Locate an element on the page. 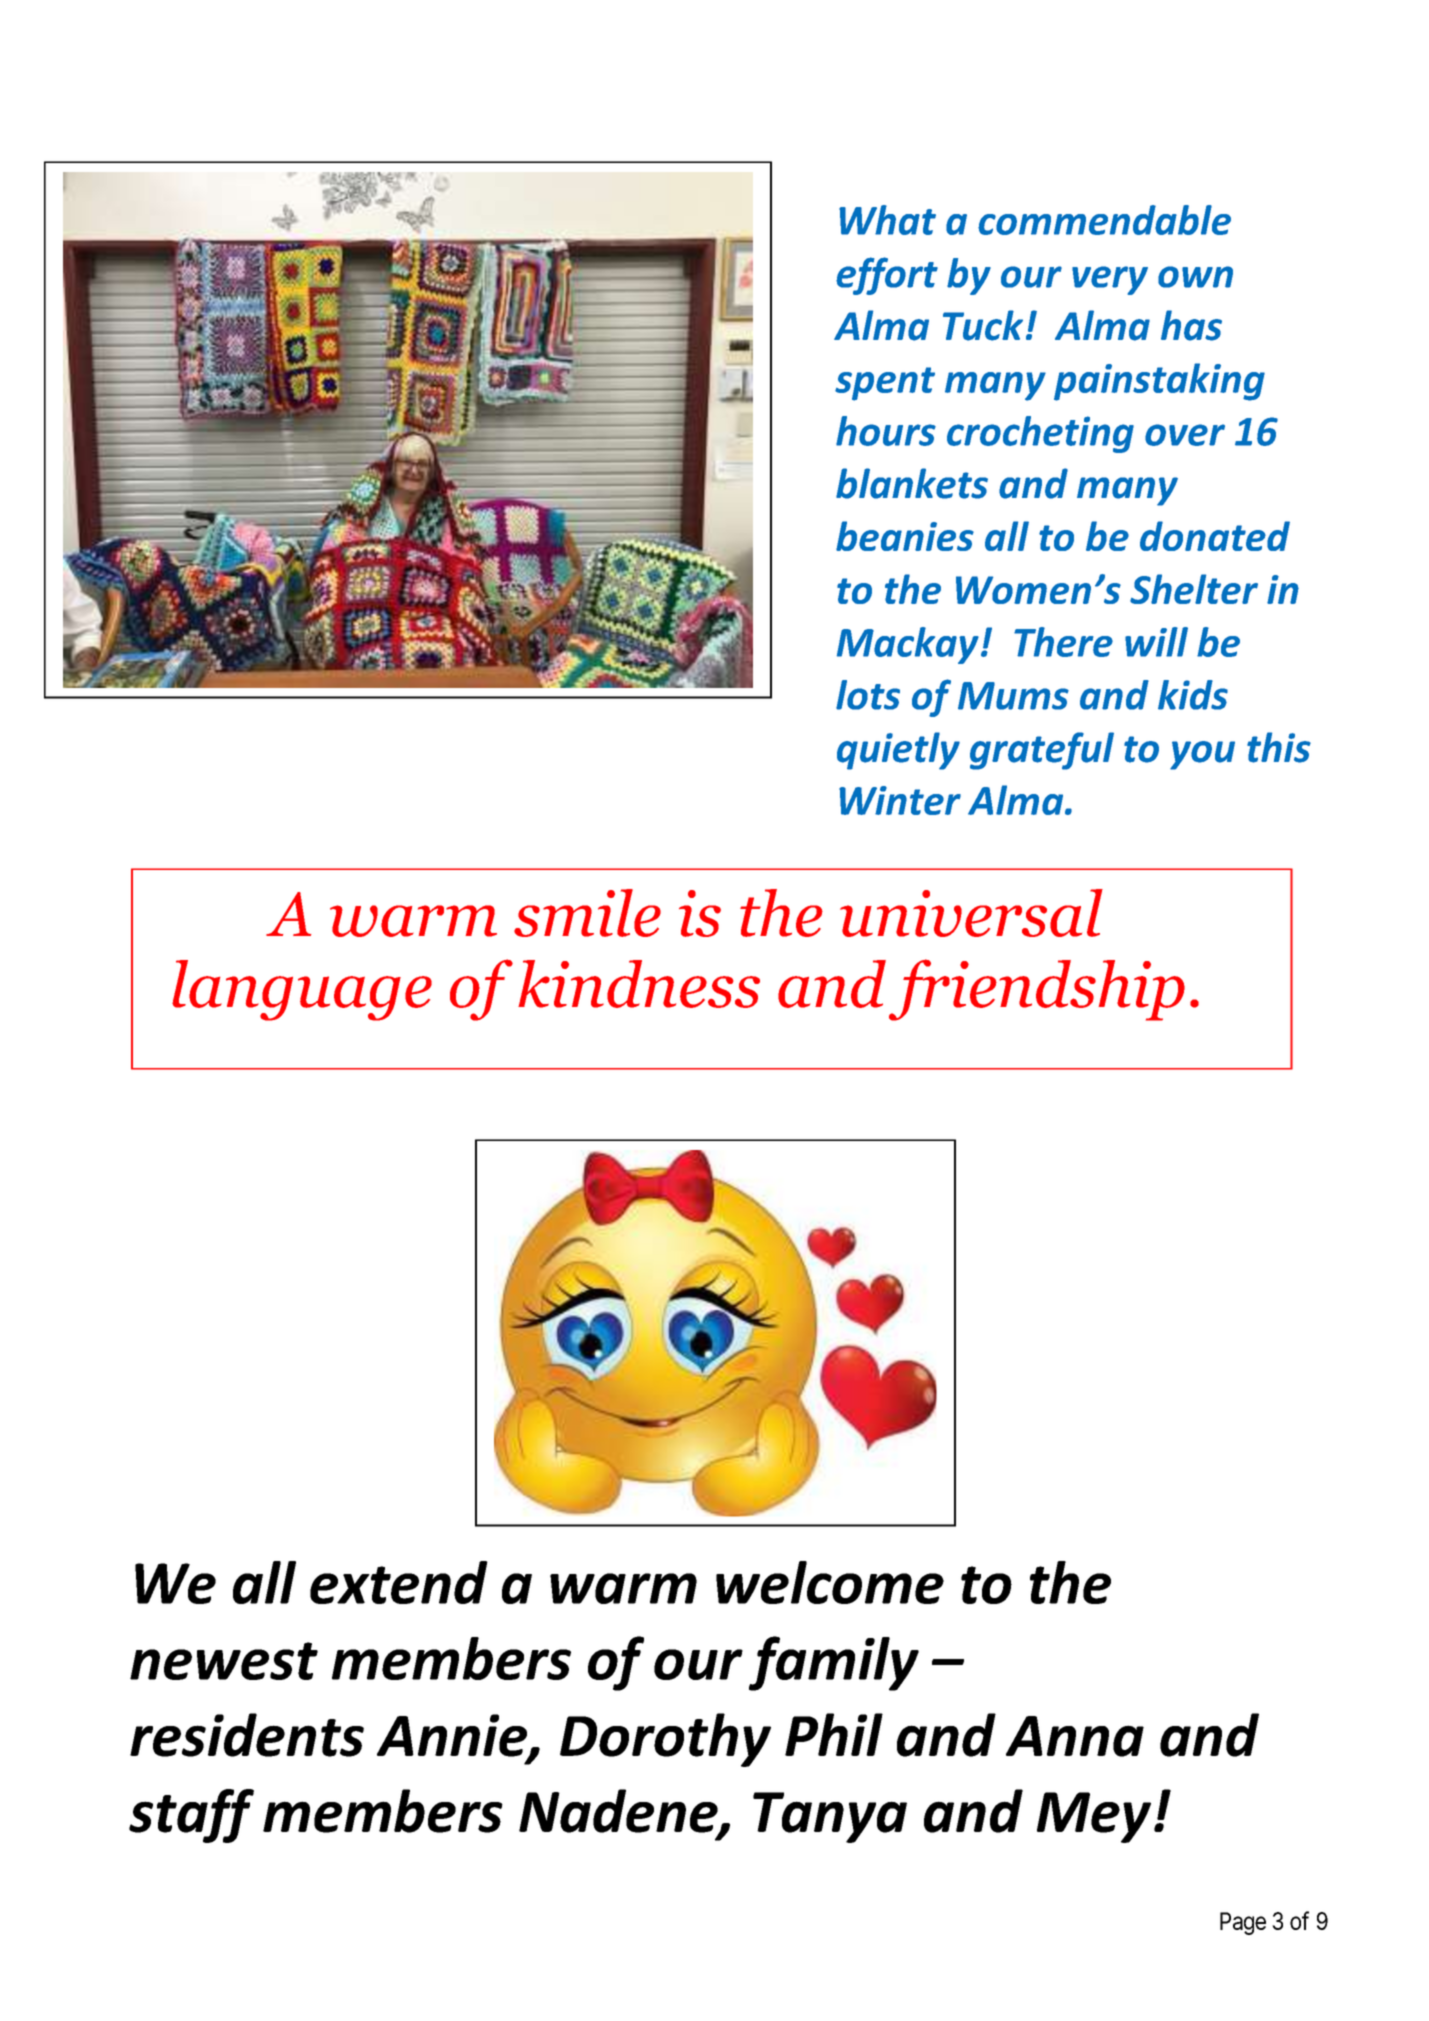  What is located at coordinates (887, 220).
